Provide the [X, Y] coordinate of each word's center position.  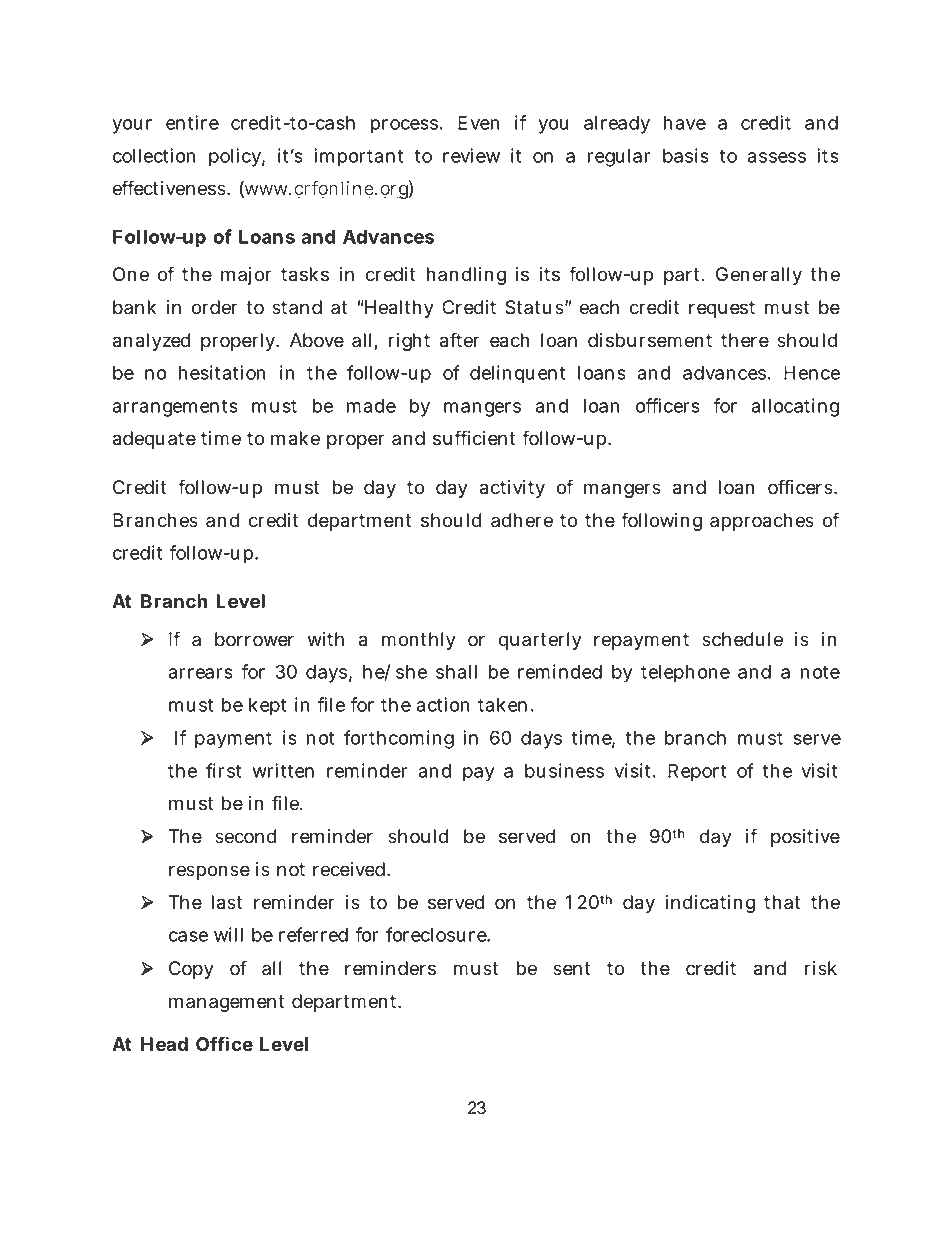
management [226, 1003]
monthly [419, 641]
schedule [742, 639]
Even [478, 123]
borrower [254, 639]
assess [777, 157]
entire [192, 122]
